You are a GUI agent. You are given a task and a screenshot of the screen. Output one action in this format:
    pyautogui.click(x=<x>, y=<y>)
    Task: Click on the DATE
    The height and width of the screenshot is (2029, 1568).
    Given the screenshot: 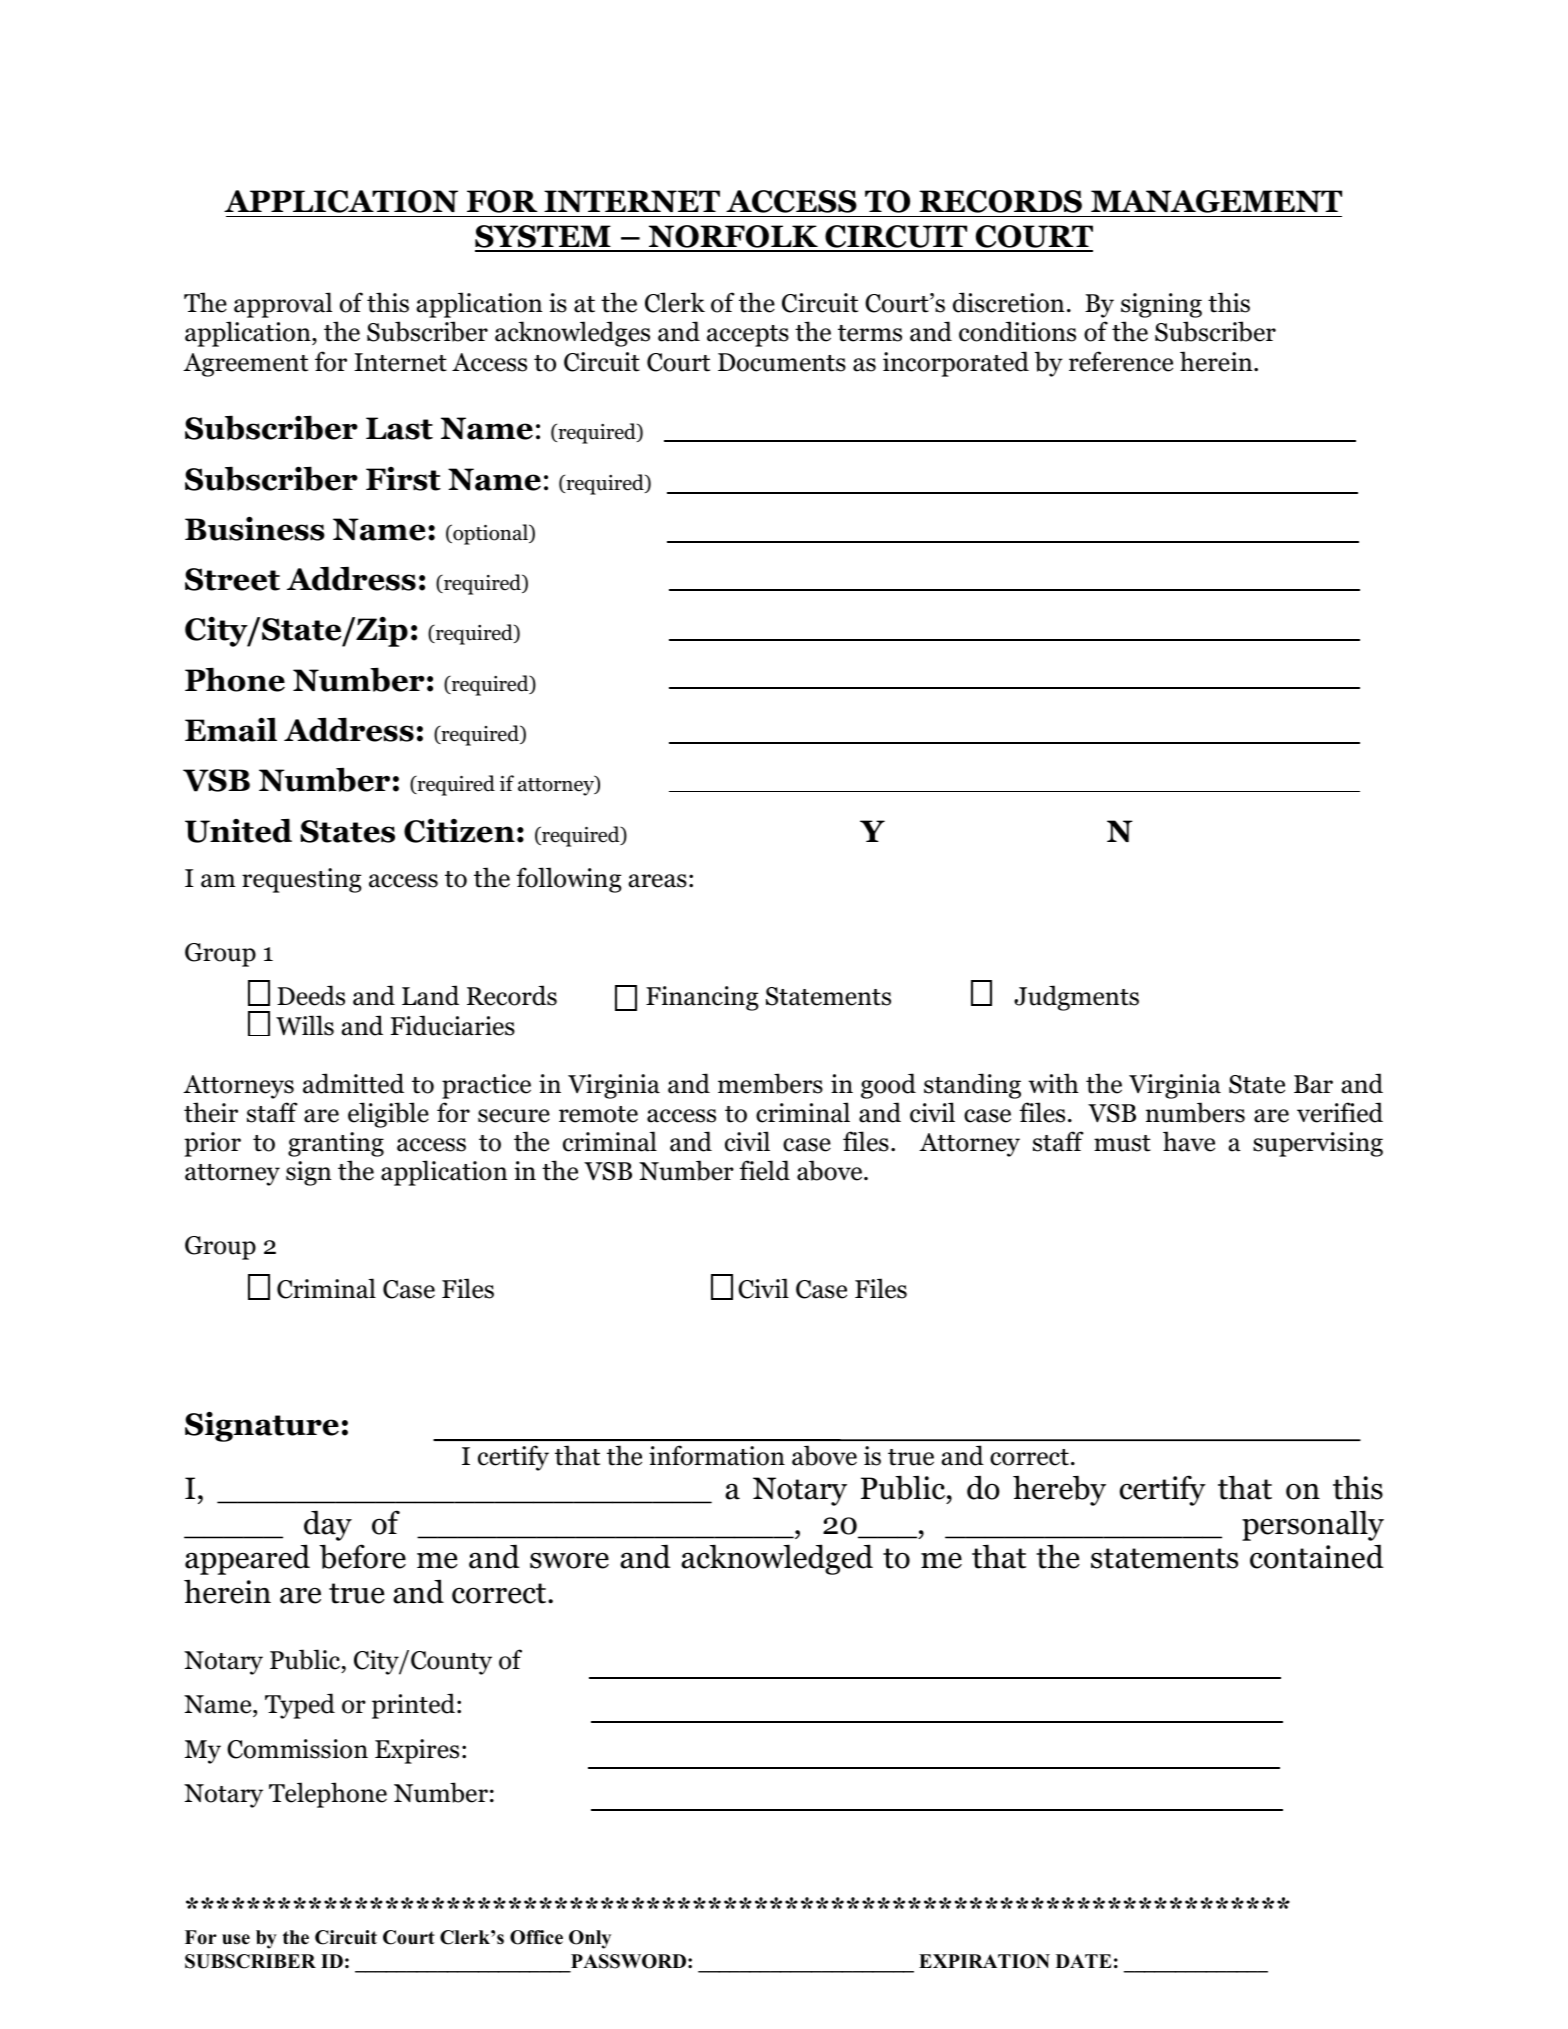 What is the action you would take?
    pyautogui.click(x=1084, y=1961)
